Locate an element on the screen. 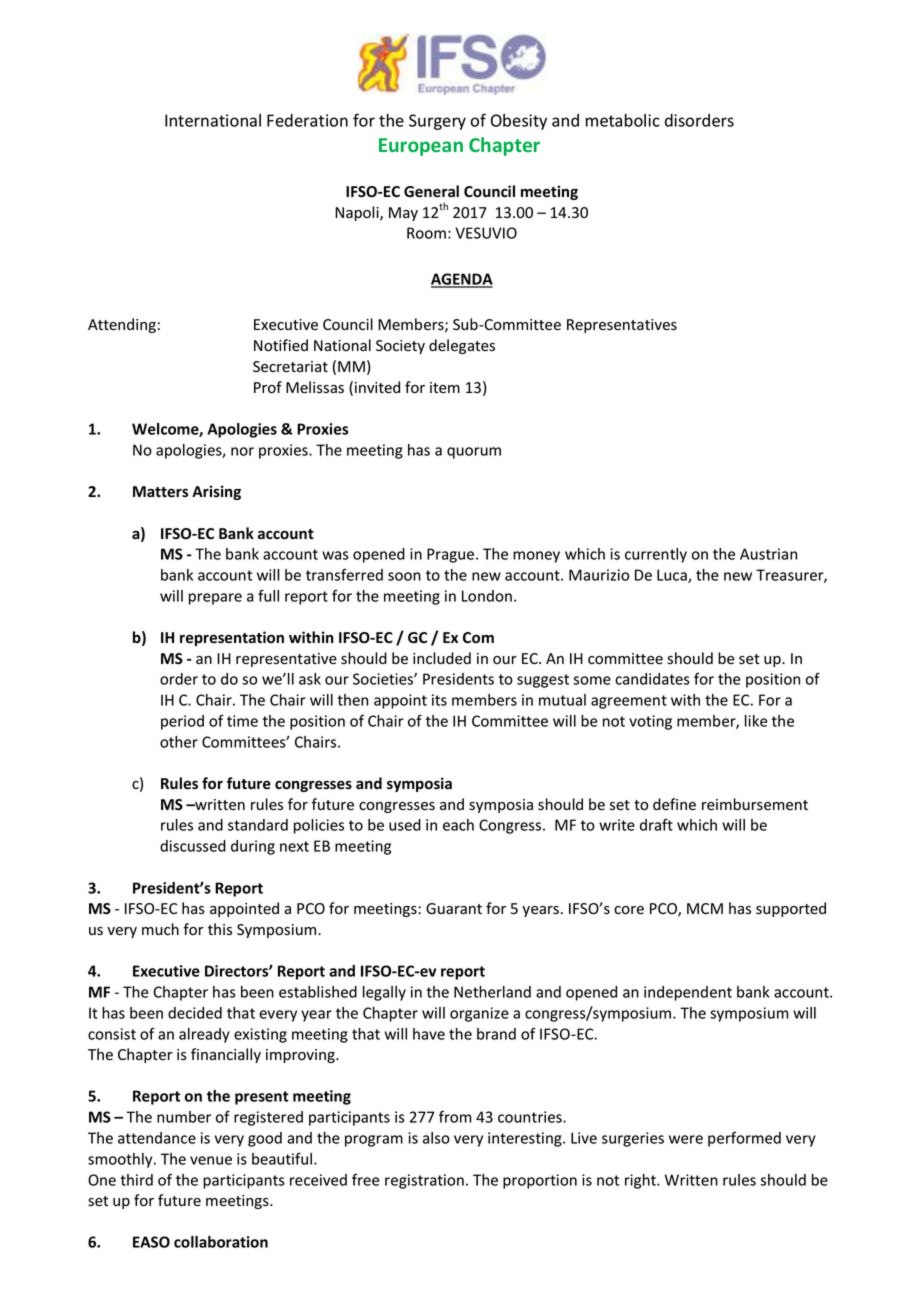 This screenshot has width=924, height=1307. registration is located at coordinates (424, 1181).
